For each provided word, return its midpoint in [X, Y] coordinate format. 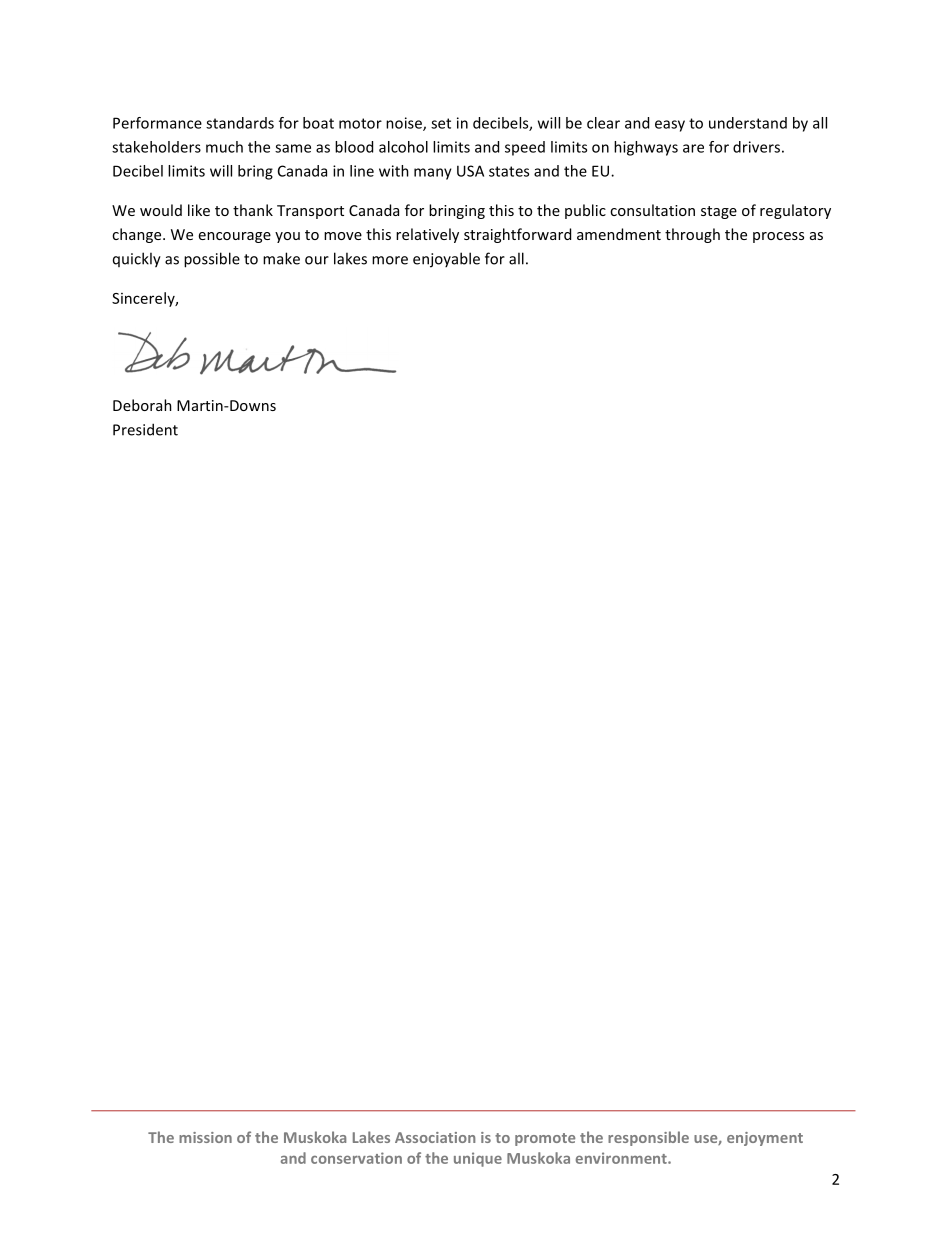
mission [205, 1137]
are [693, 148]
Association [435, 1137]
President [145, 429]
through [692, 235]
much [224, 147]
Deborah [142, 405]
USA [470, 171]
